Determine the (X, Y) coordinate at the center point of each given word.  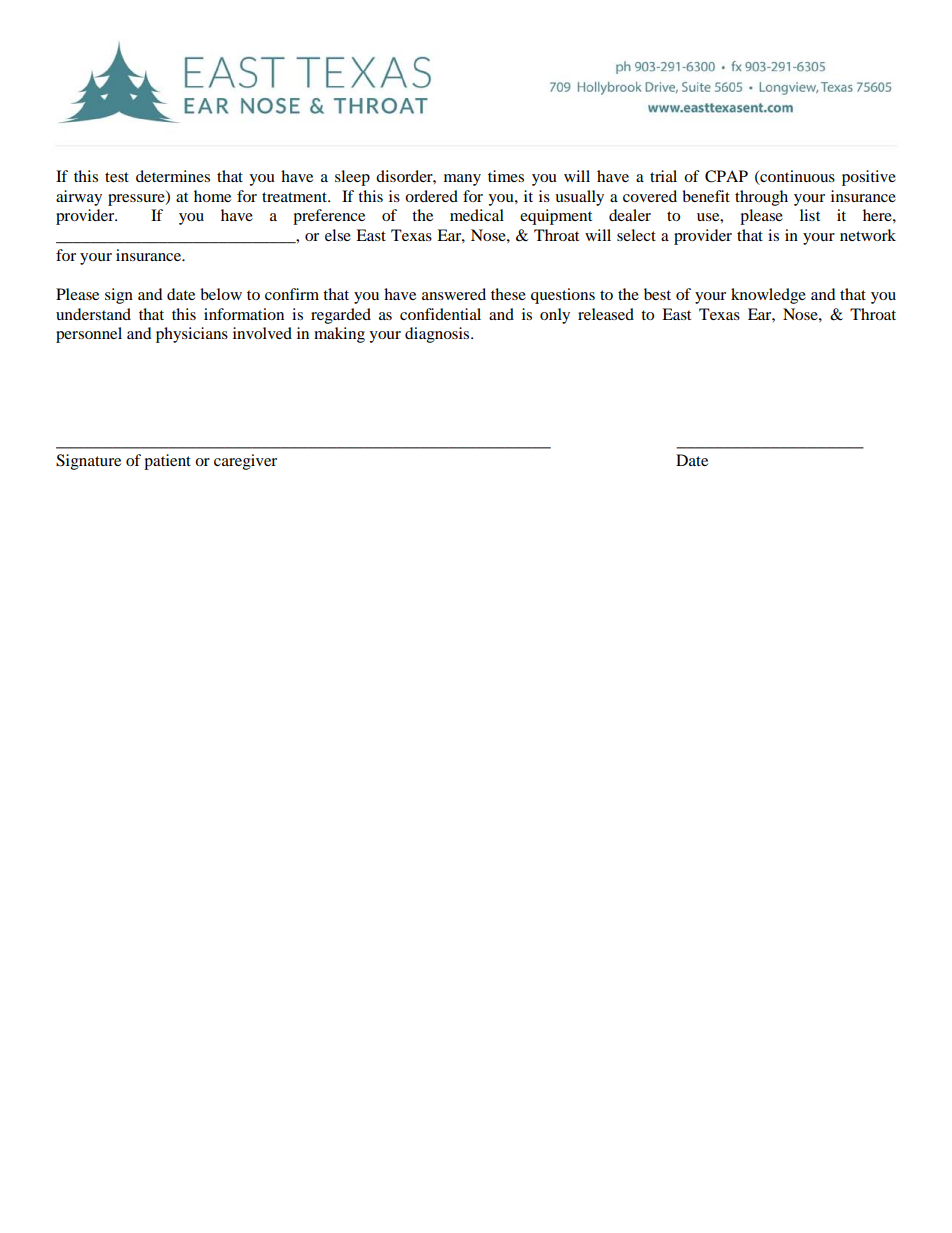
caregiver (245, 462)
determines (173, 176)
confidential (440, 314)
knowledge (768, 296)
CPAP (726, 176)
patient (167, 462)
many (462, 180)
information (244, 314)
